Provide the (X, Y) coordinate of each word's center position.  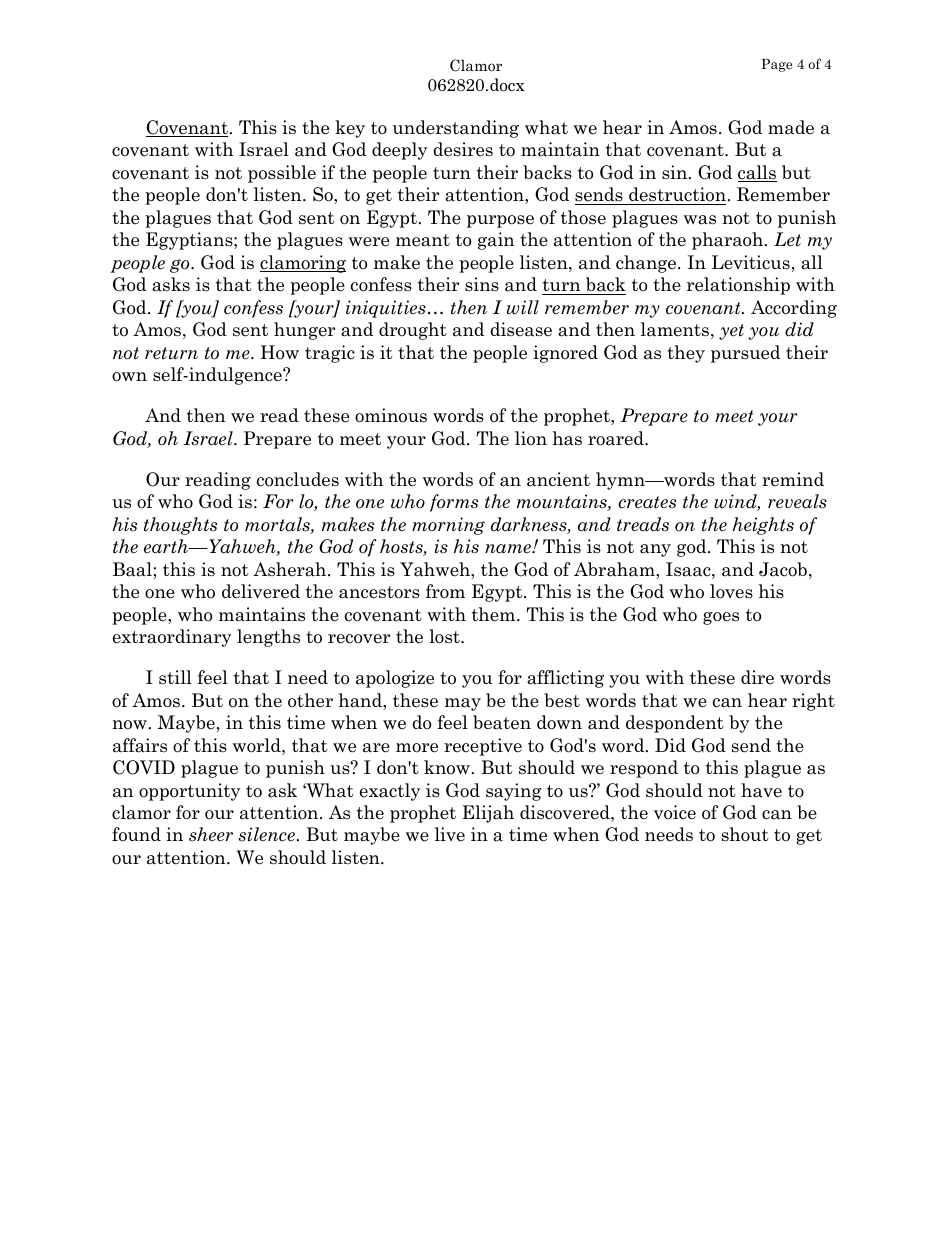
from (445, 591)
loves (731, 591)
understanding (456, 129)
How (280, 352)
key (350, 129)
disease (521, 329)
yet (731, 332)
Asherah (291, 569)
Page (776, 65)
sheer (211, 834)
